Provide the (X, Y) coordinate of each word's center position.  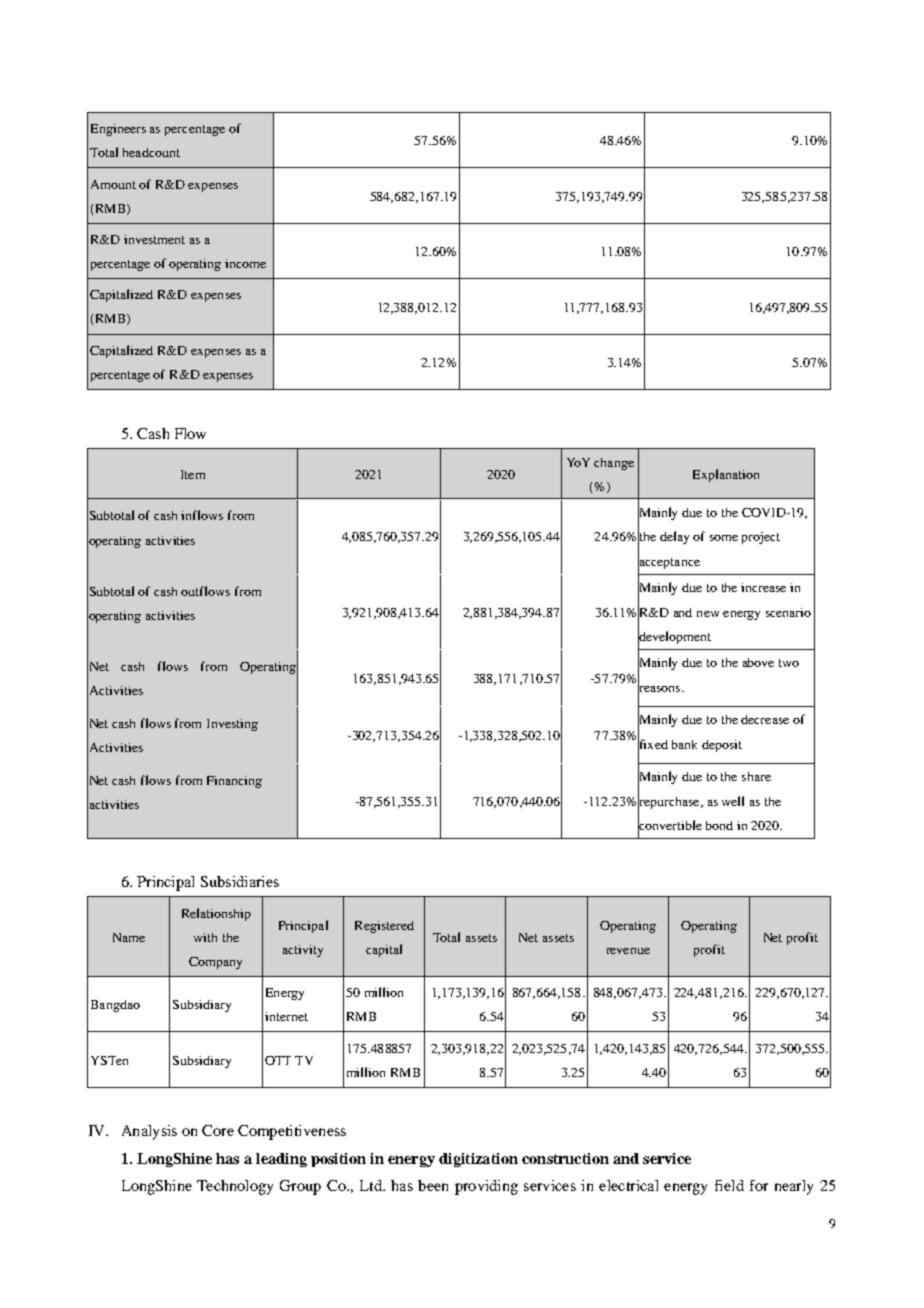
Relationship (216, 914)
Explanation (726, 475)
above (758, 662)
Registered (384, 927)
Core (218, 1130)
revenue (628, 951)
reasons (660, 688)
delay (674, 537)
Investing (232, 725)
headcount (151, 152)
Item (193, 474)
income (245, 263)
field (729, 1185)
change (614, 464)
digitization (478, 1160)
